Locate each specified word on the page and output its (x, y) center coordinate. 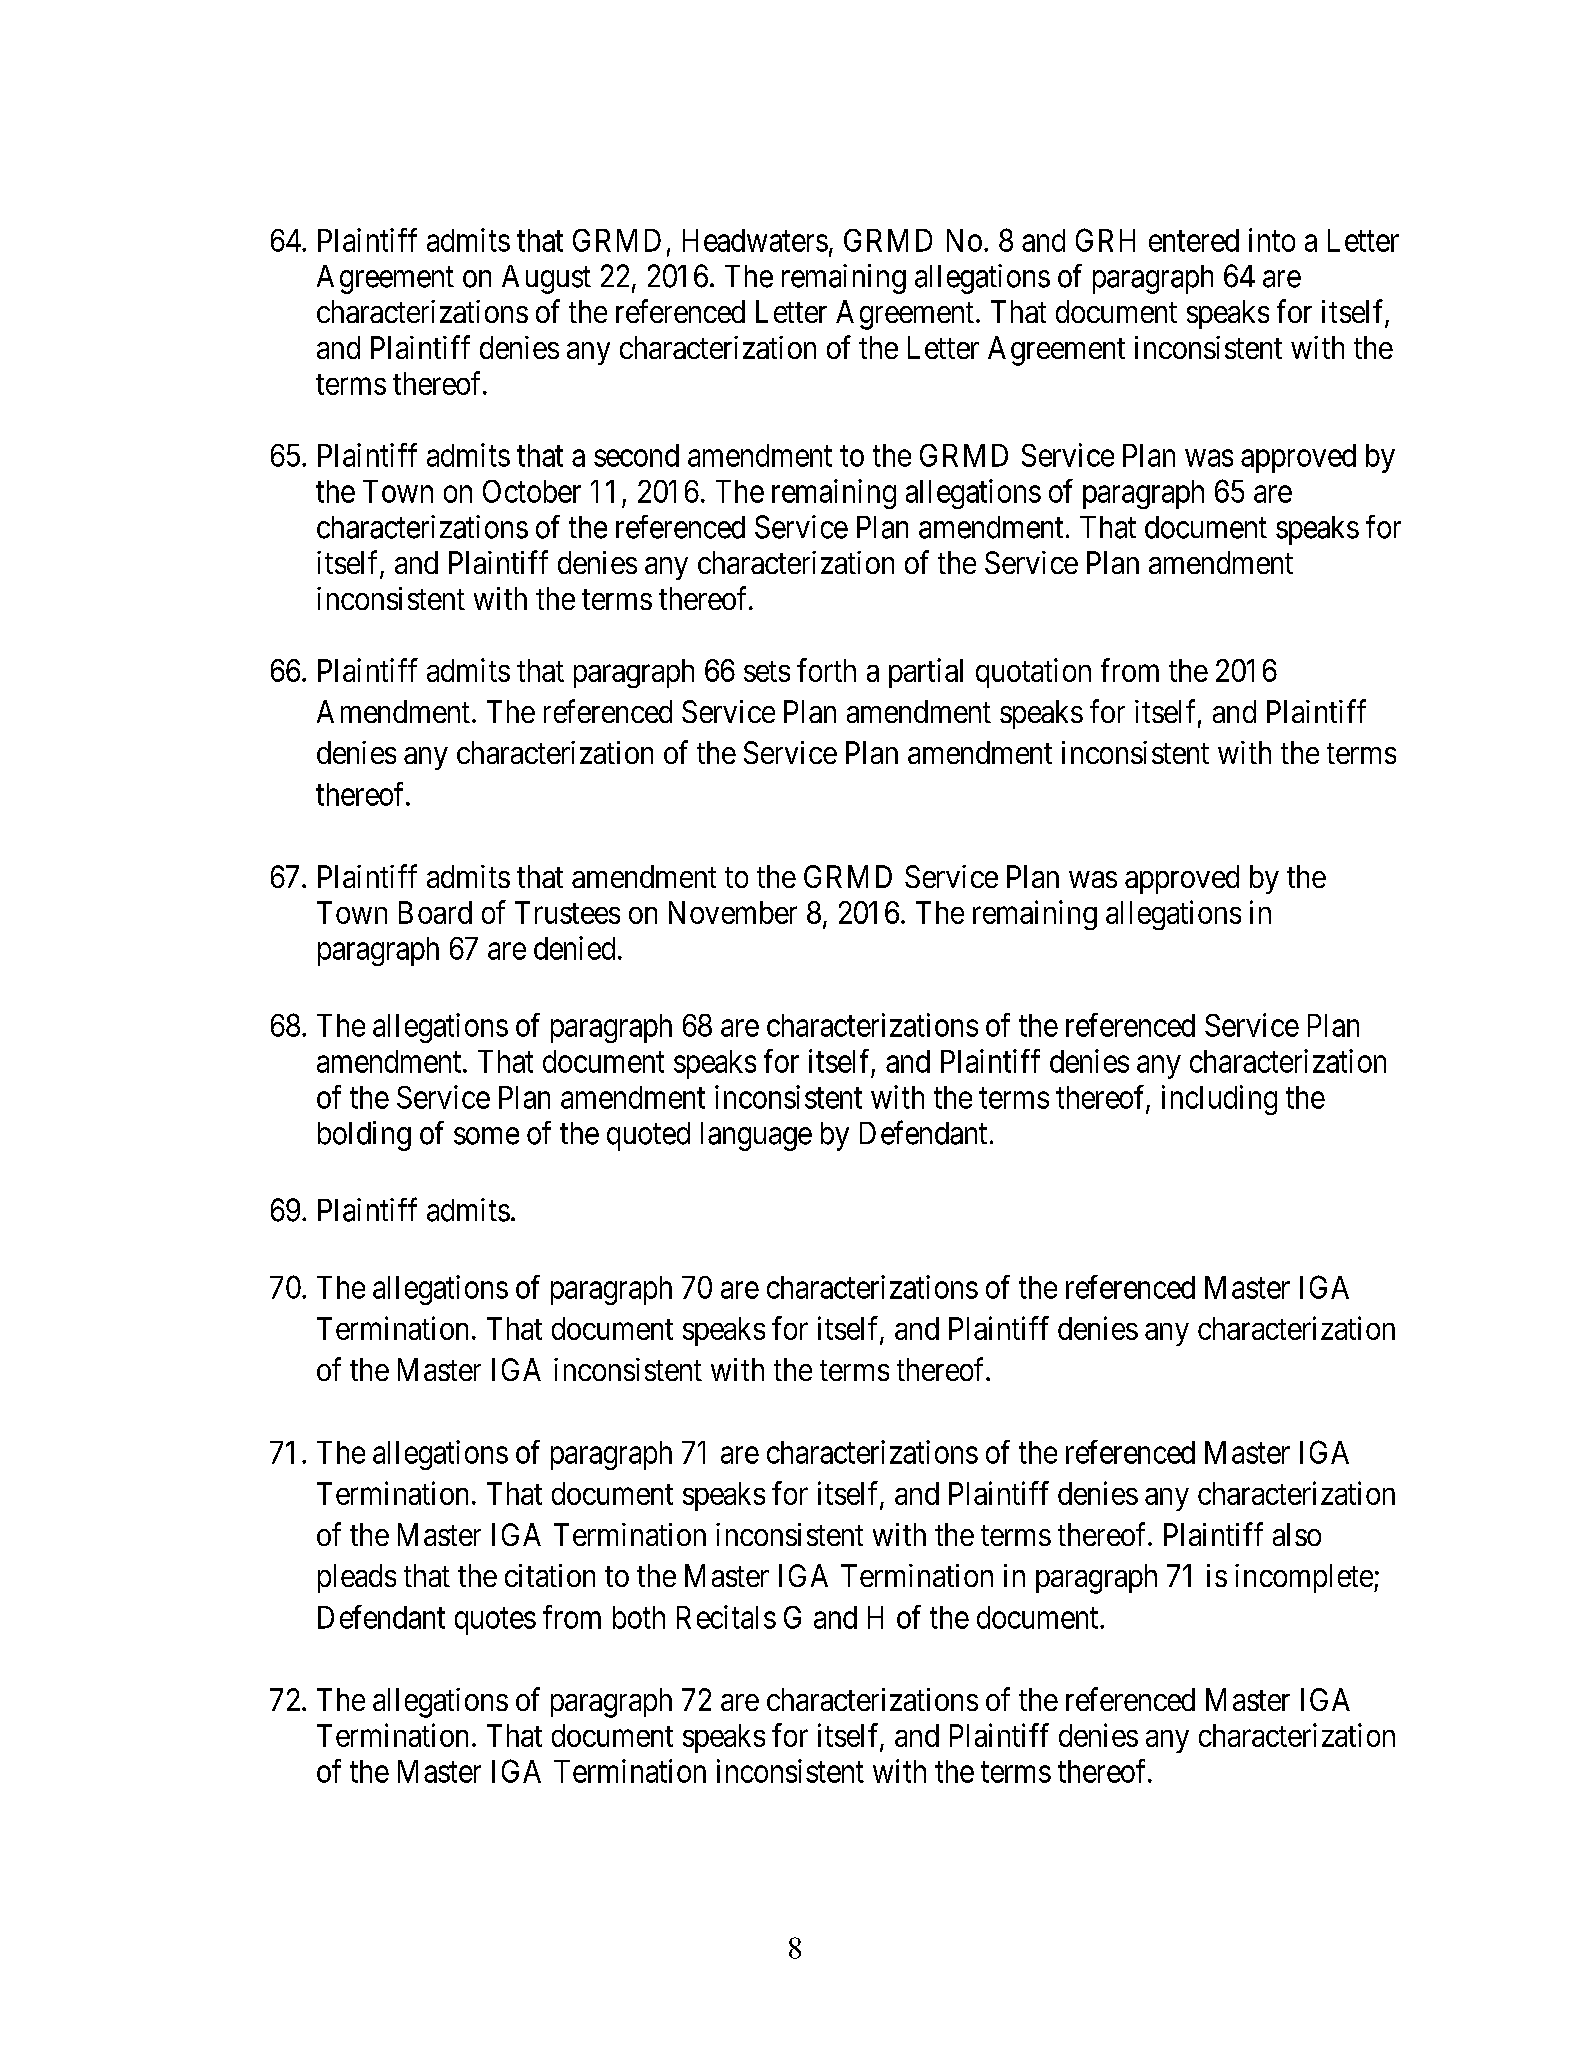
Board (435, 912)
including (1219, 1100)
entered (1194, 240)
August (546, 279)
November (733, 912)
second (636, 455)
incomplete (1304, 1578)
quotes (495, 1621)
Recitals (726, 1617)
